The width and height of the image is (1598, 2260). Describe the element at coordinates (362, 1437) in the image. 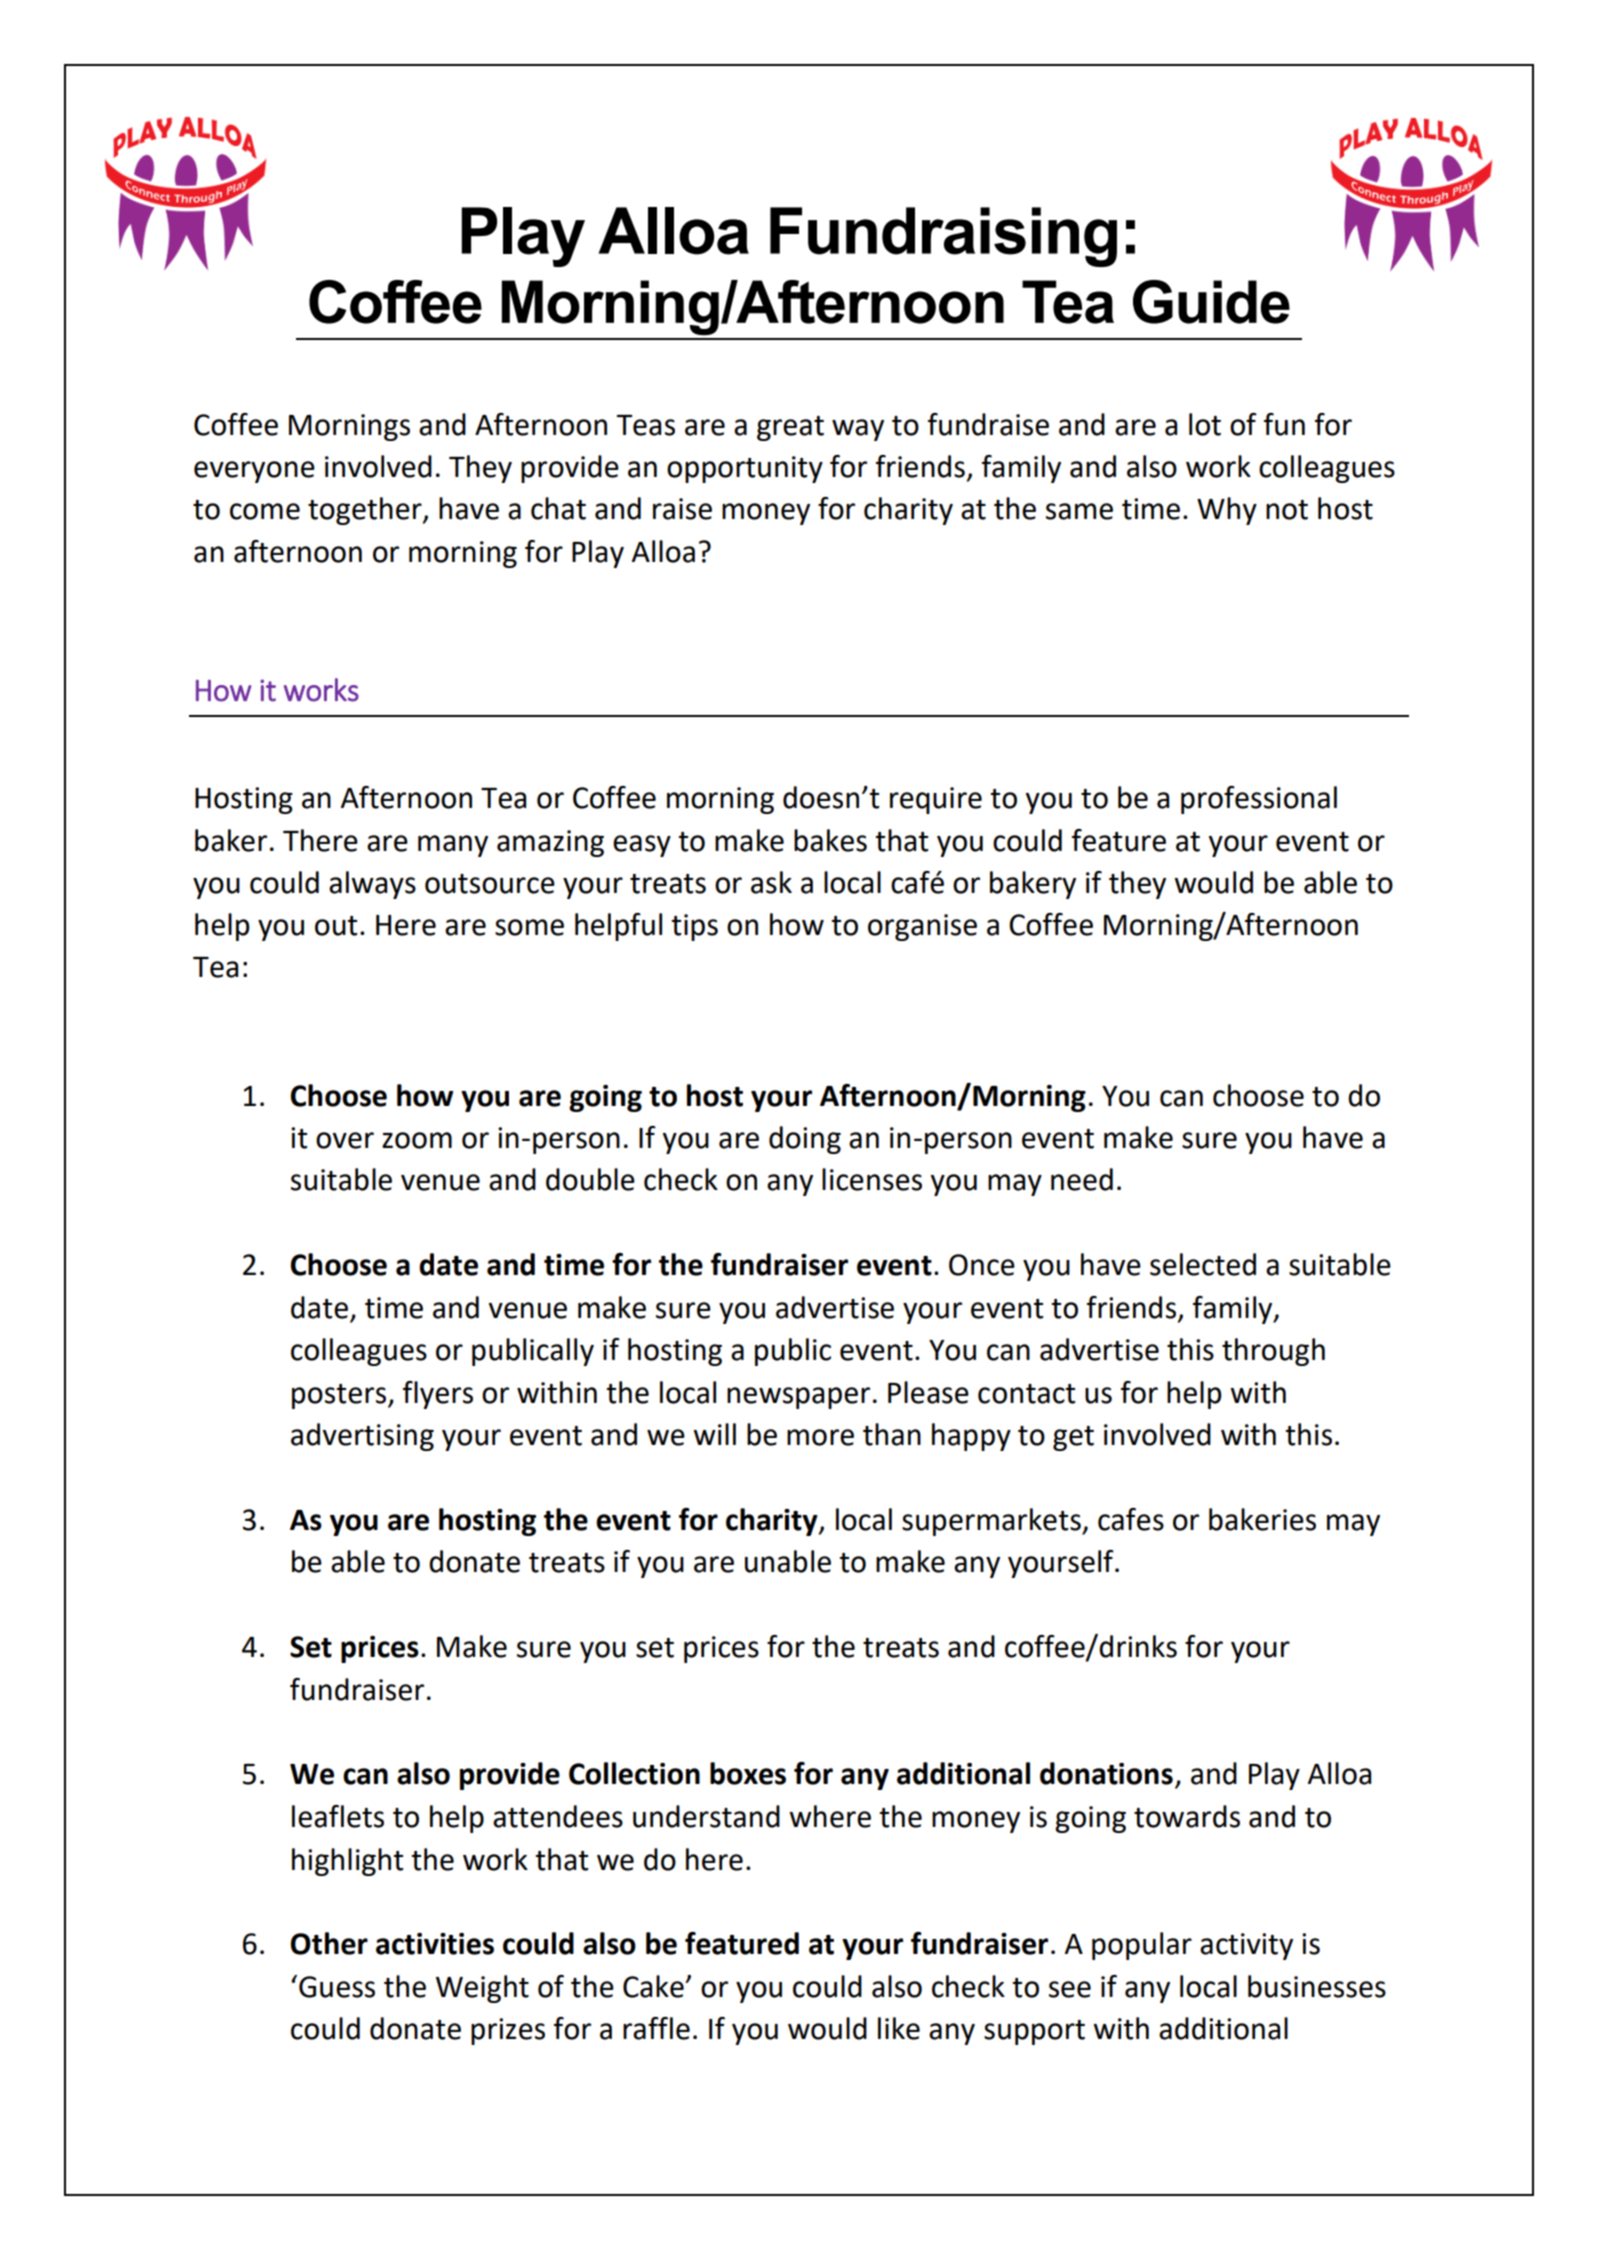

I see `advertising` at that location.
